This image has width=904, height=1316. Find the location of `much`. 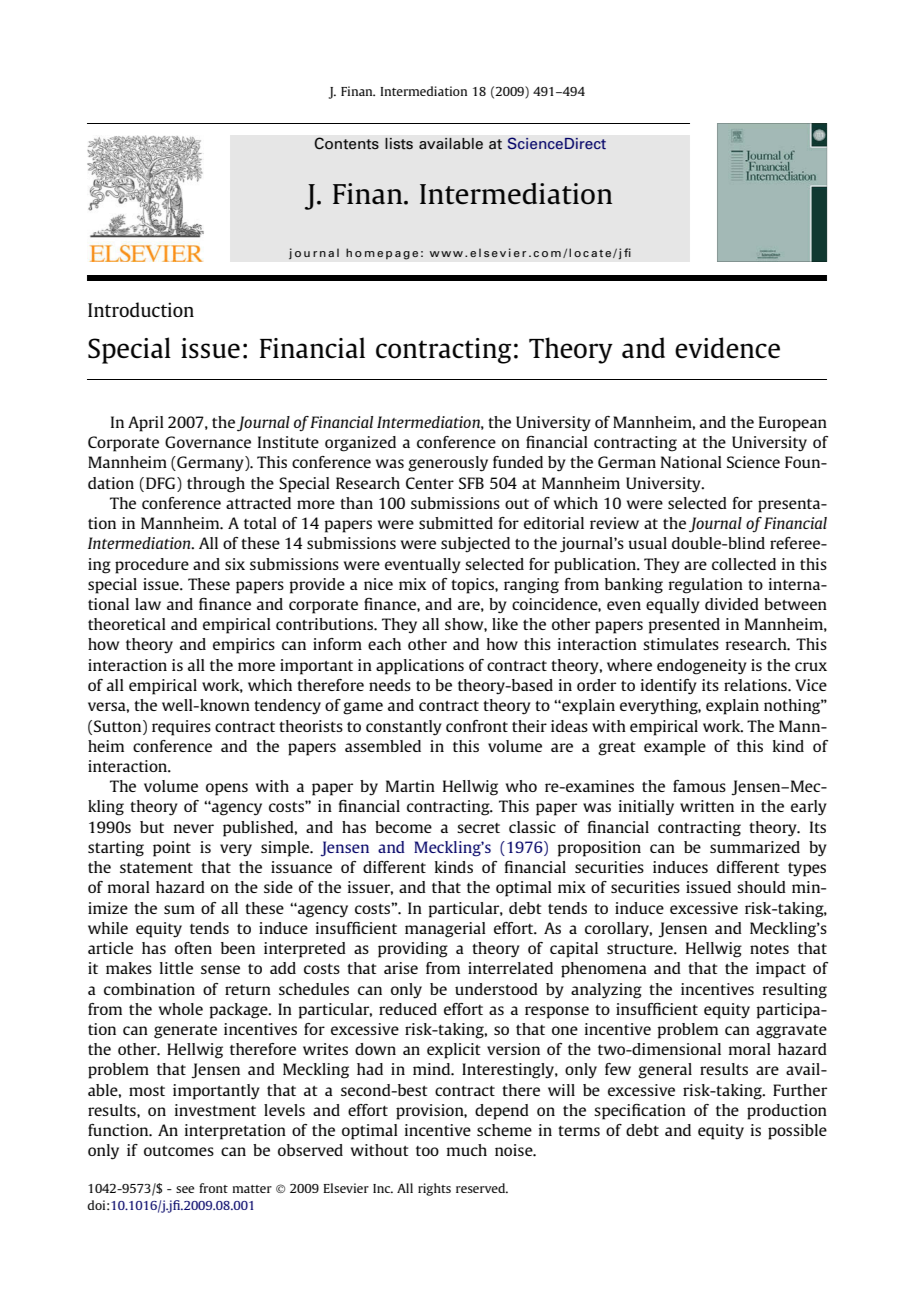

much is located at coordinates (467, 1150).
